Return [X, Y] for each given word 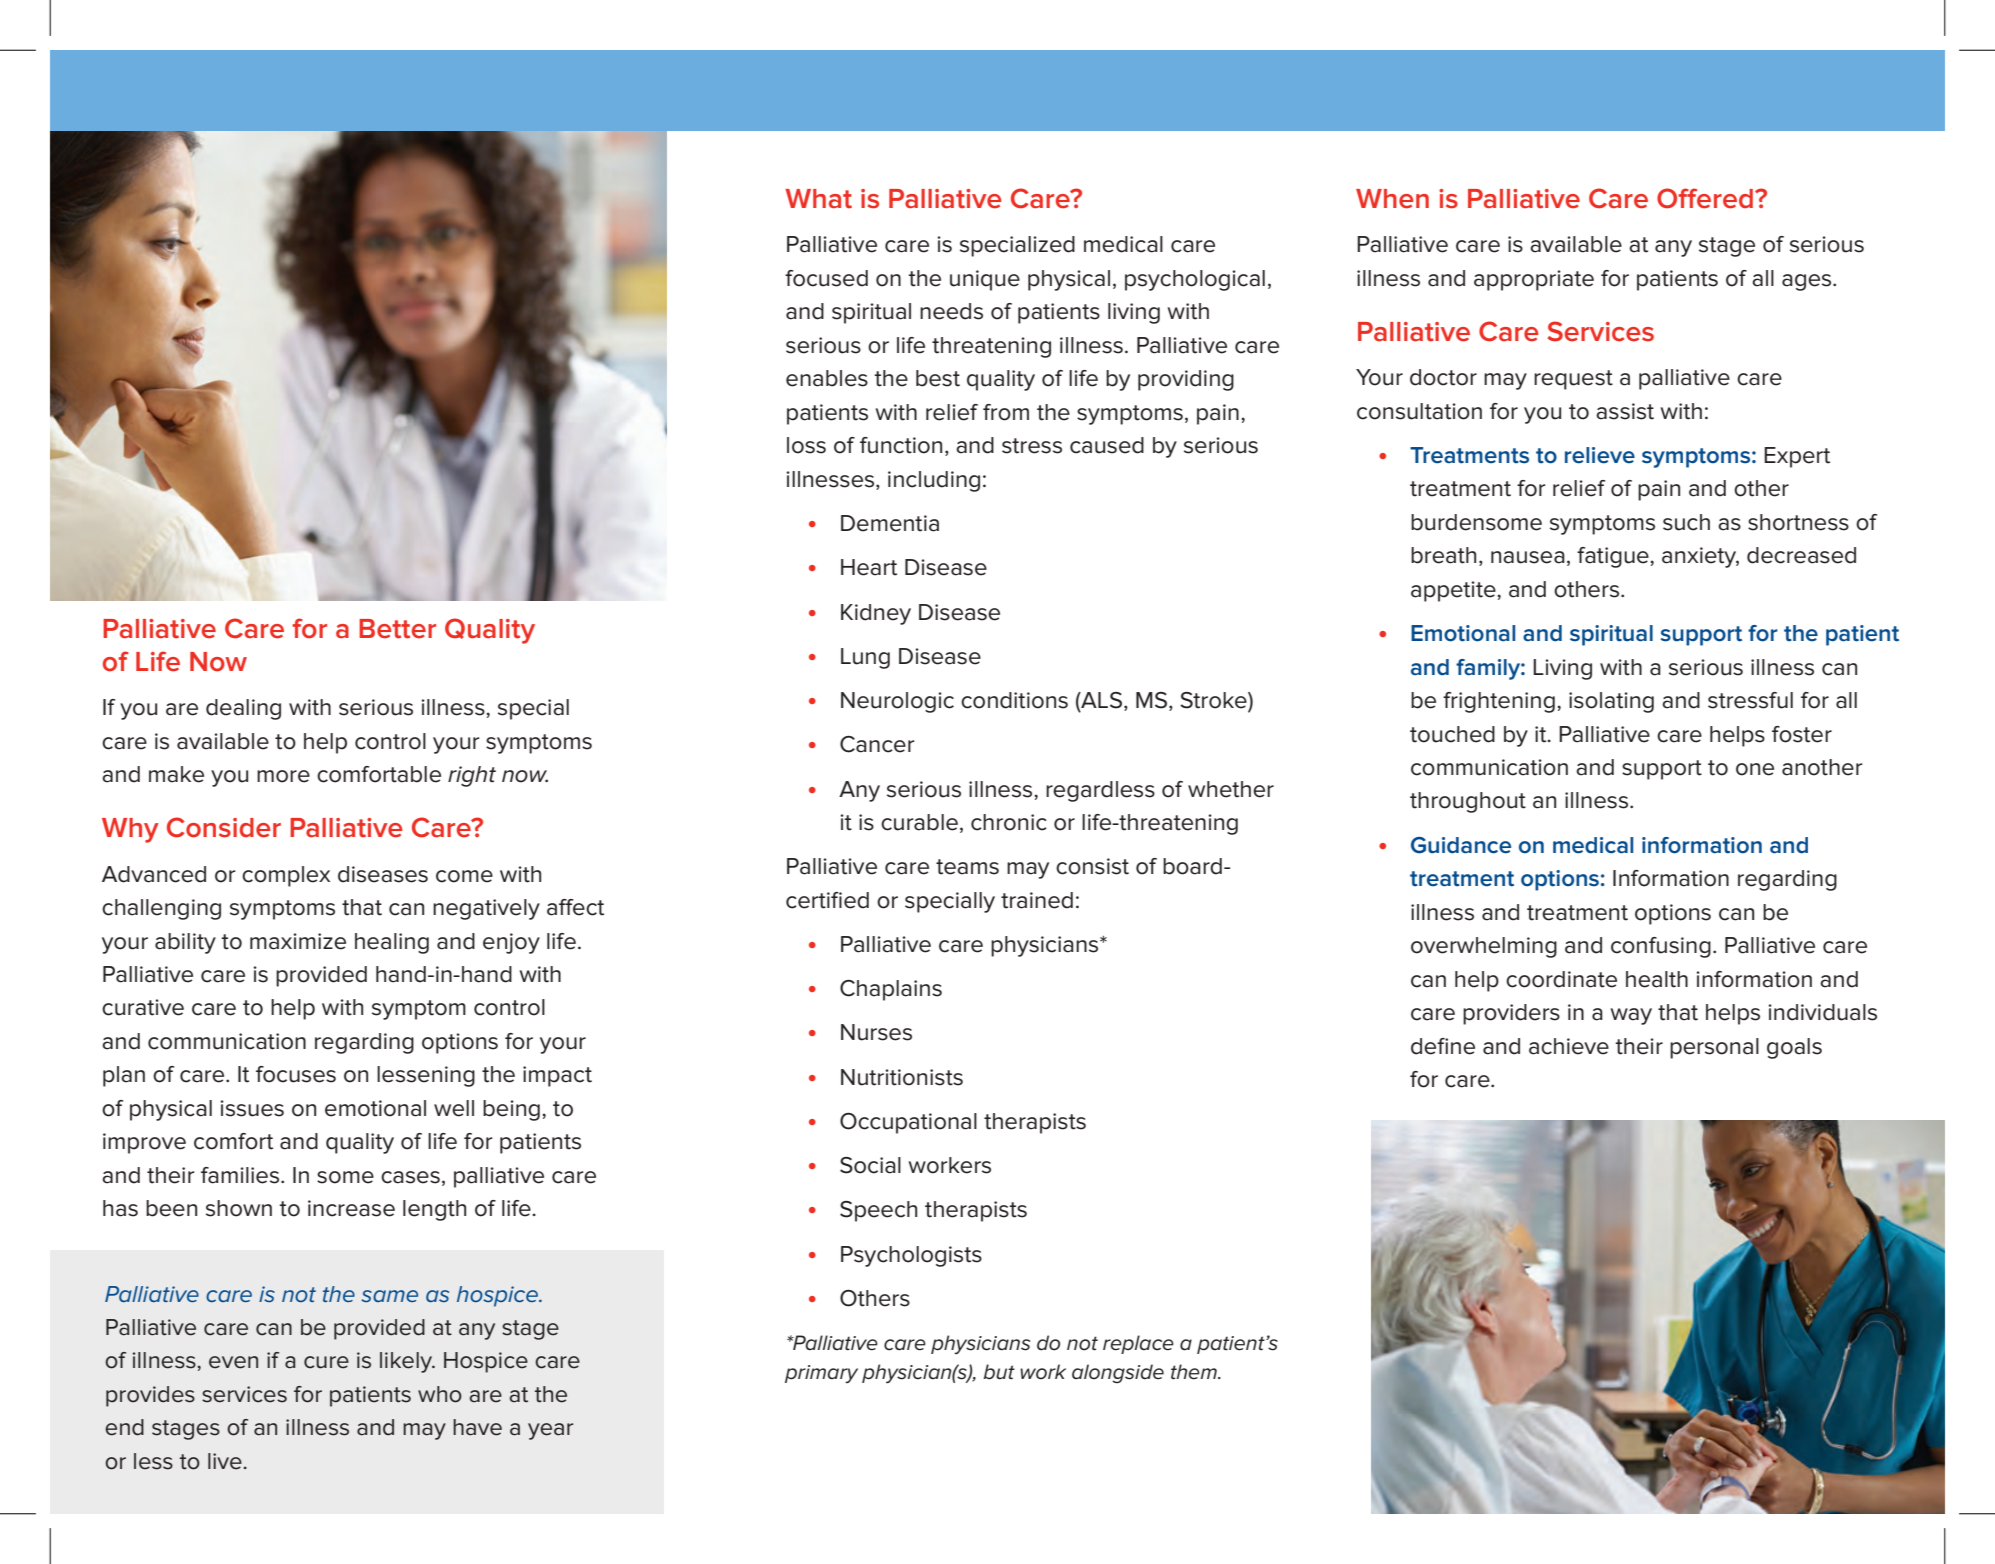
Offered [1705, 198]
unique [985, 280]
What [818, 199]
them [1195, 1372]
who [440, 1394]
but [999, 1372]
